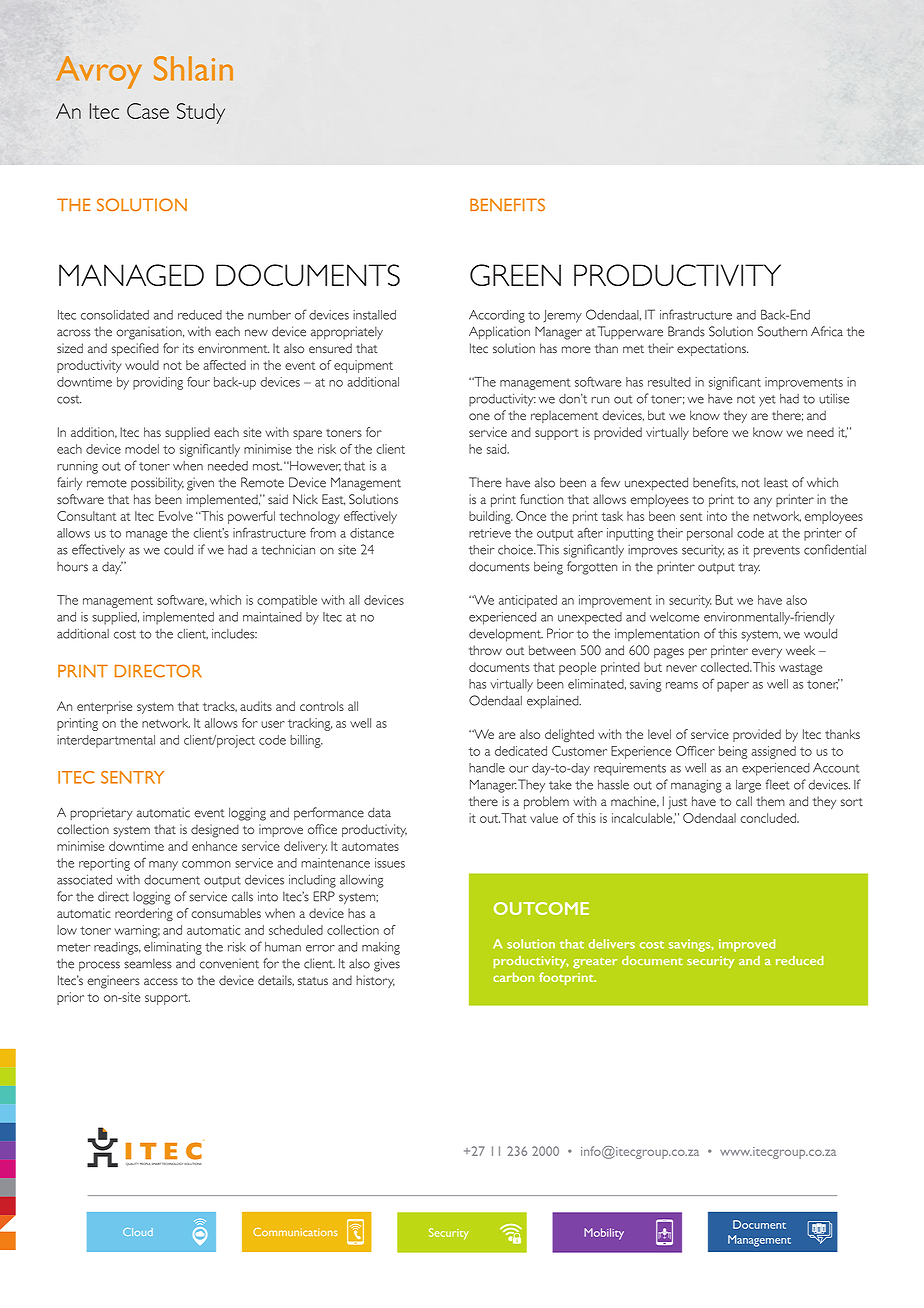 This screenshot has height=1308, width=924. What do you see at coordinates (490, 533) in the screenshot?
I see `retrieve` at bounding box center [490, 533].
